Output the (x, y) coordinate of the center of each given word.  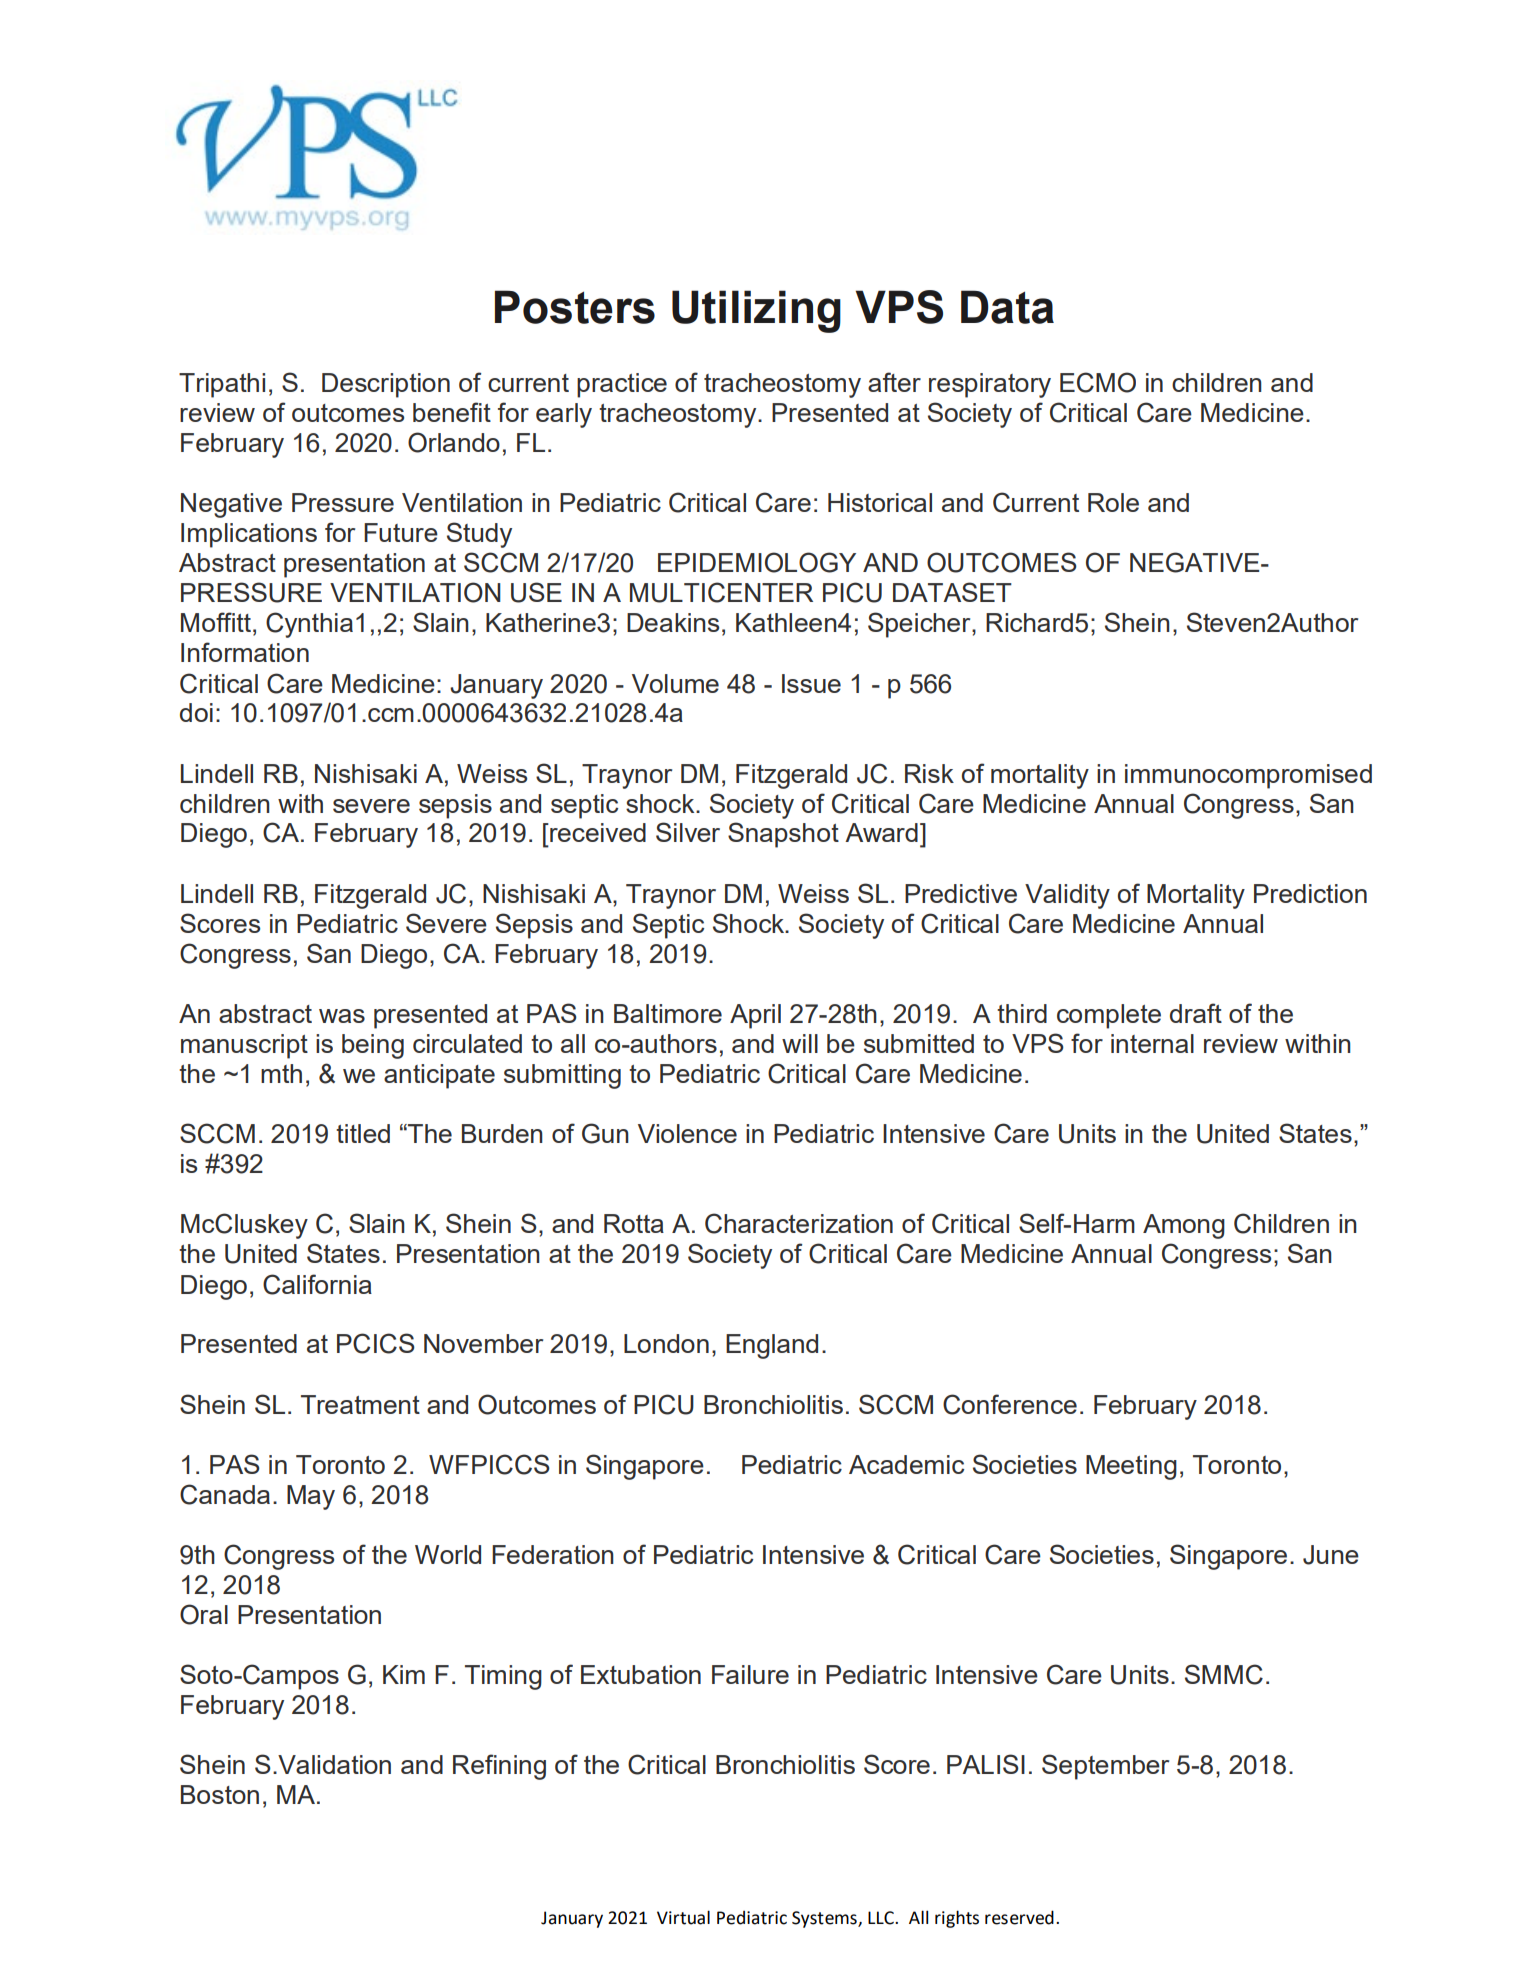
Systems (825, 1919)
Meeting (1131, 1467)
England (772, 1346)
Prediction (1310, 893)
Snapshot (783, 835)
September (1105, 1767)
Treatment (360, 1404)
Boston (220, 1794)
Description (386, 385)
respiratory (990, 385)
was (342, 1016)
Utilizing (756, 311)
